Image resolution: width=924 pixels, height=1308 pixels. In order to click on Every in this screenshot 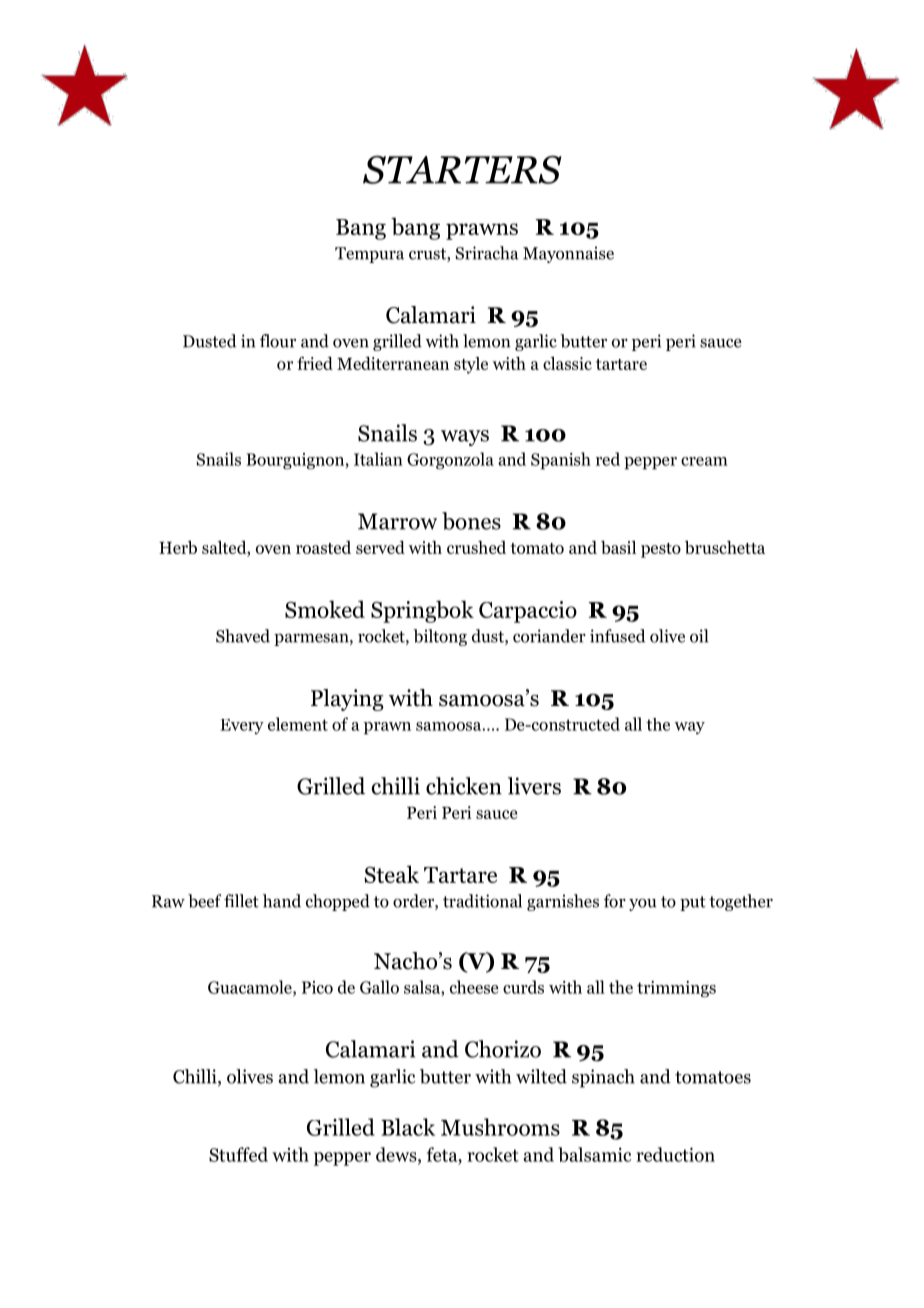, I will do `click(242, 726)`.
